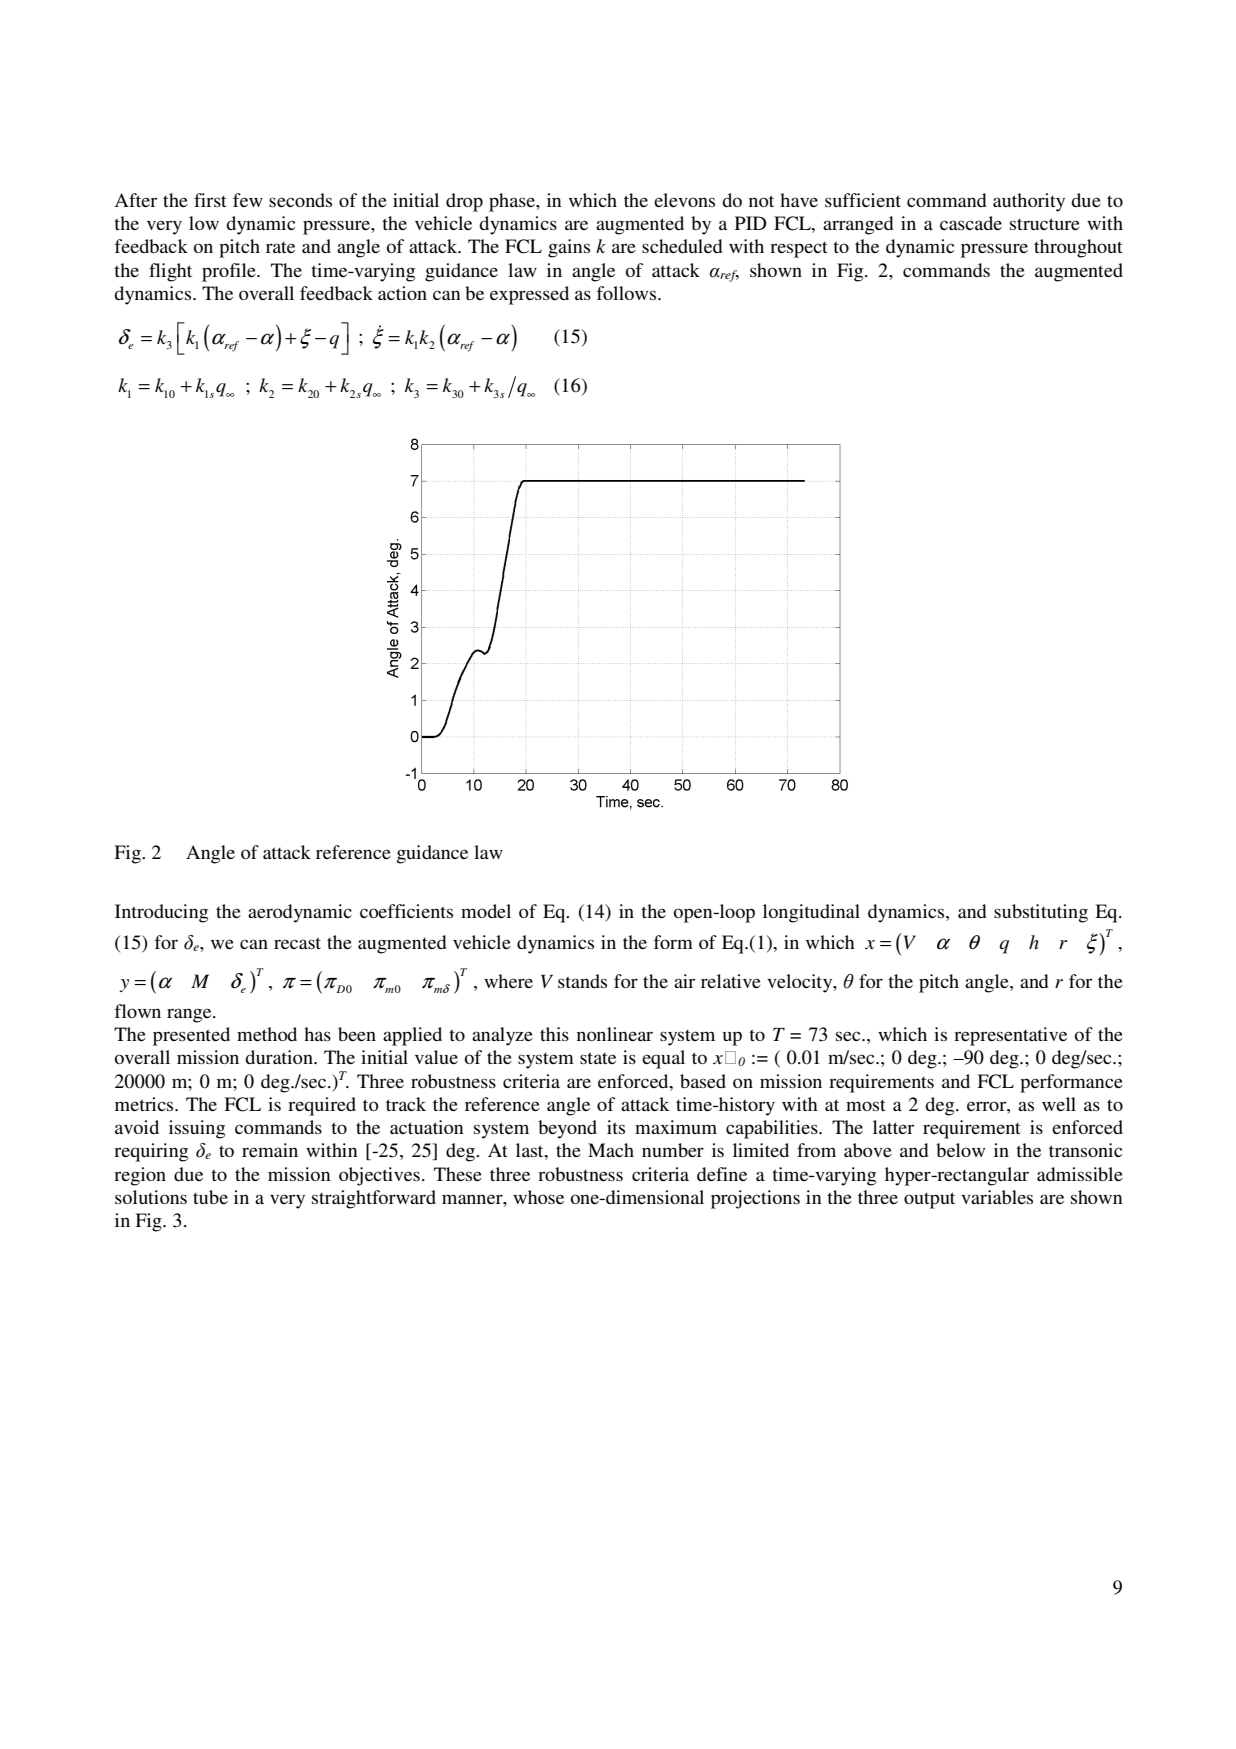 This screenshot has width=1236, height=1749. Describe the element at coordinates (1041, 913) in the screenshot. I see `substituting` at that location.
